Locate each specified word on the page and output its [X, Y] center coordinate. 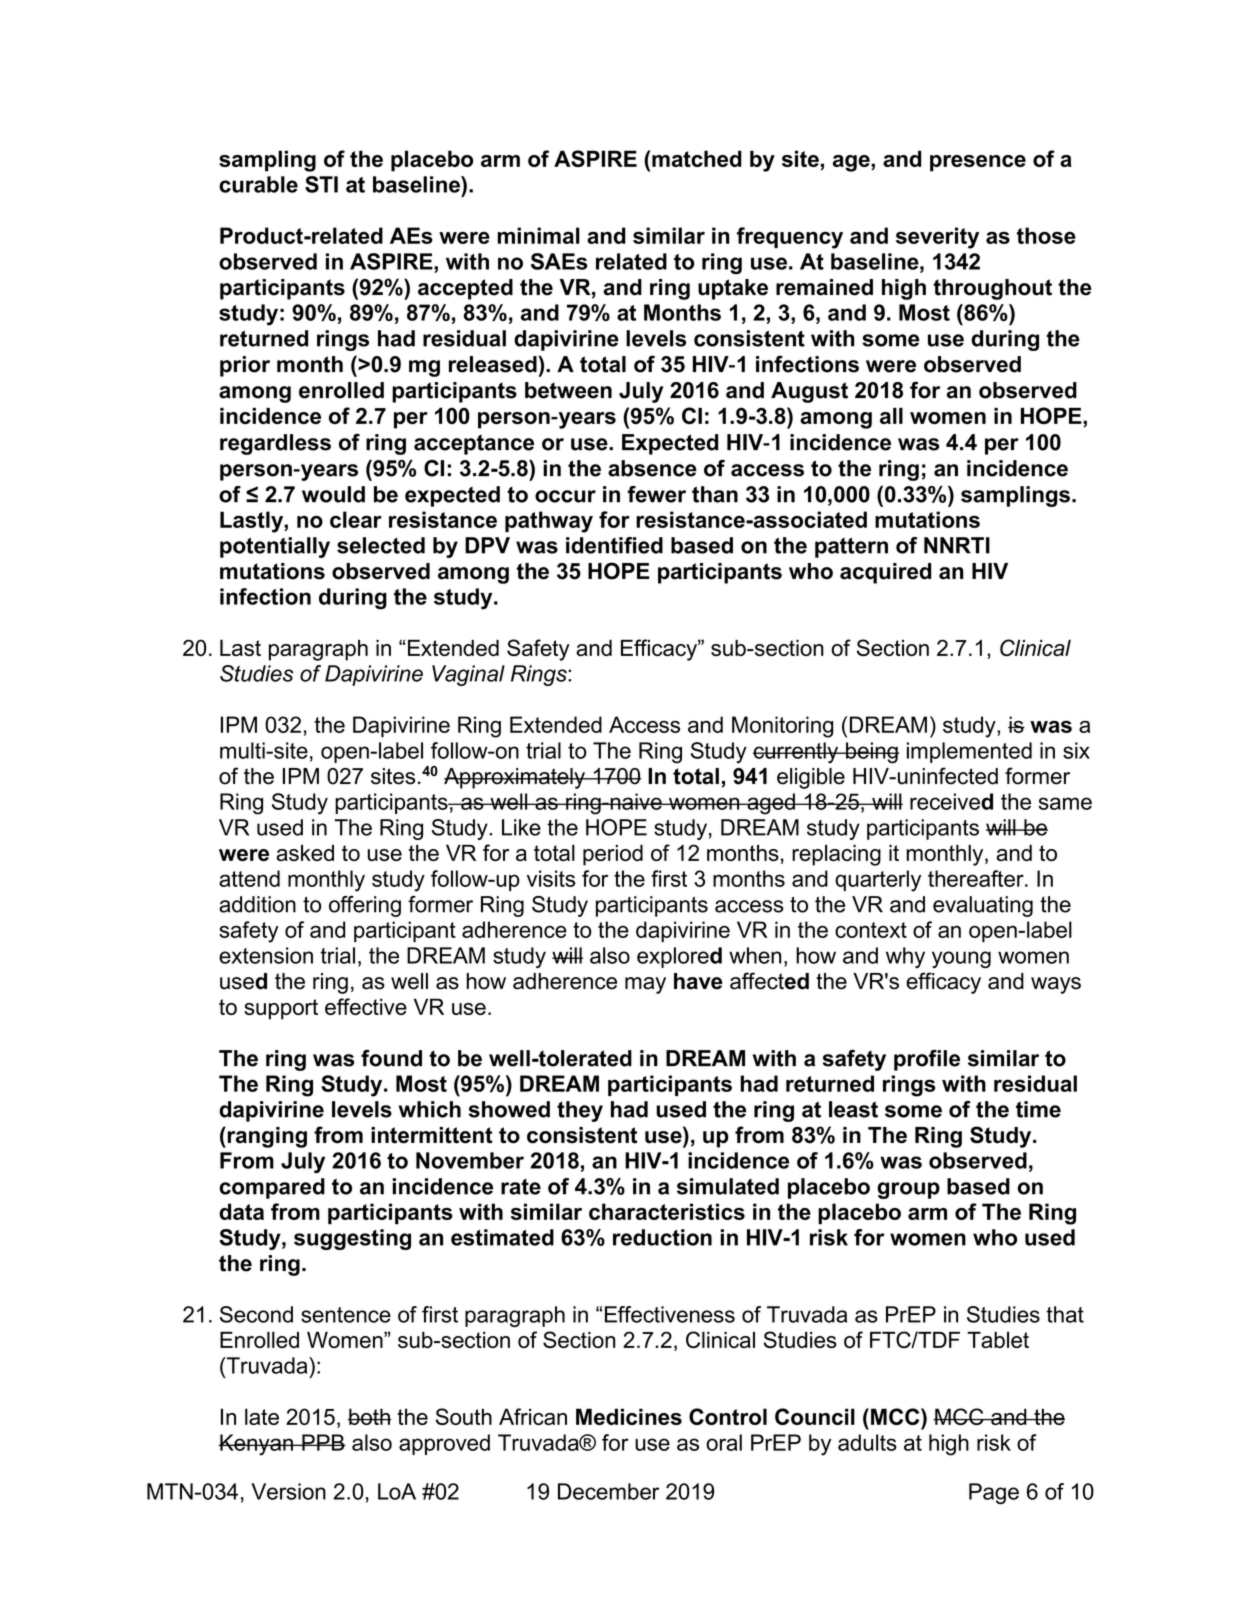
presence [978, 163]
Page [994, 1493]
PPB [323, 1442]
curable [258, 184]
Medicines [629, 1416]
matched [697, 158]
